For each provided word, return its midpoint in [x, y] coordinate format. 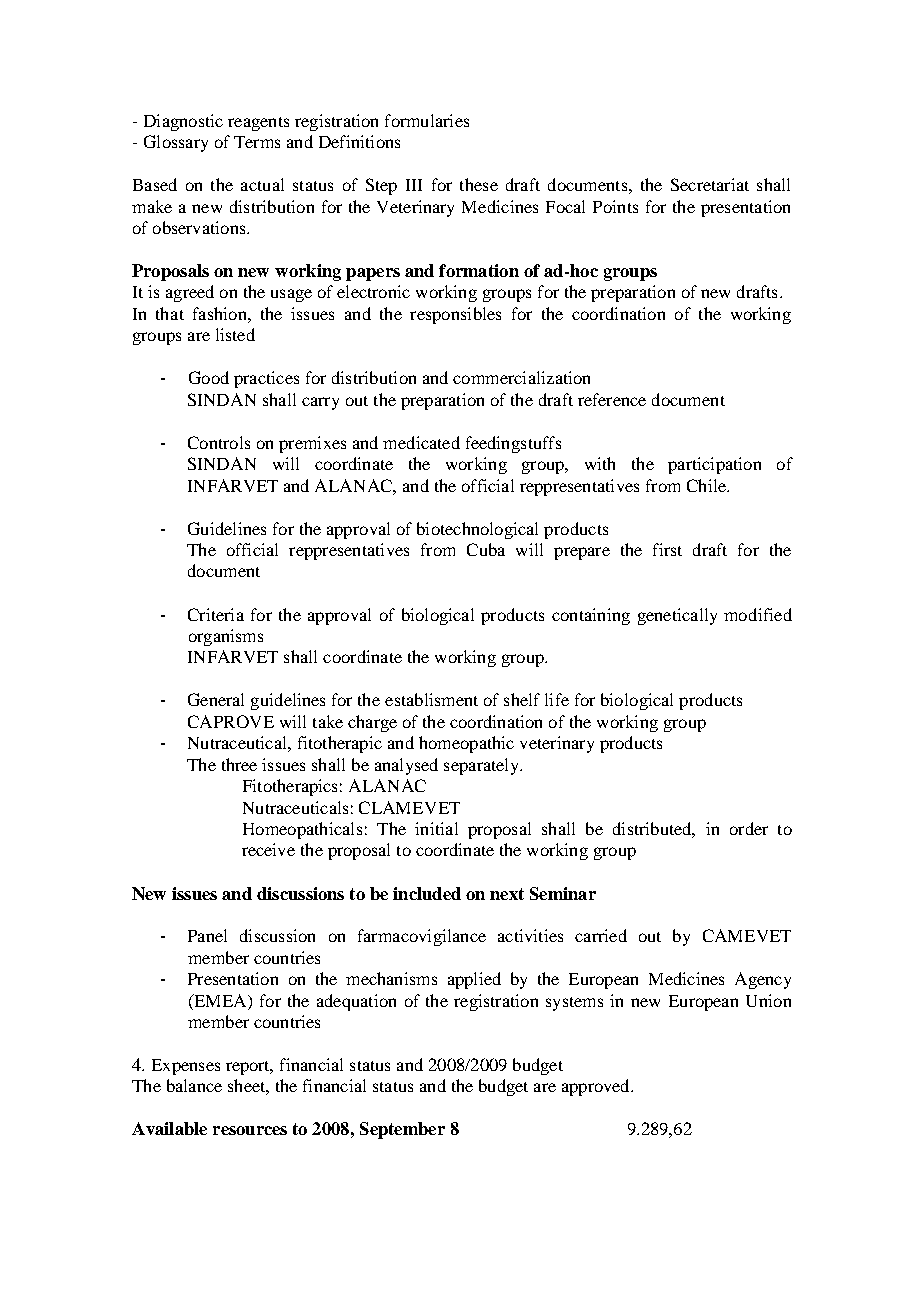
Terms [257, 142]
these [479, 184]
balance [194, 1085]
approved [597, 1087]
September [402, 1130]
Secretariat [710, 184]
